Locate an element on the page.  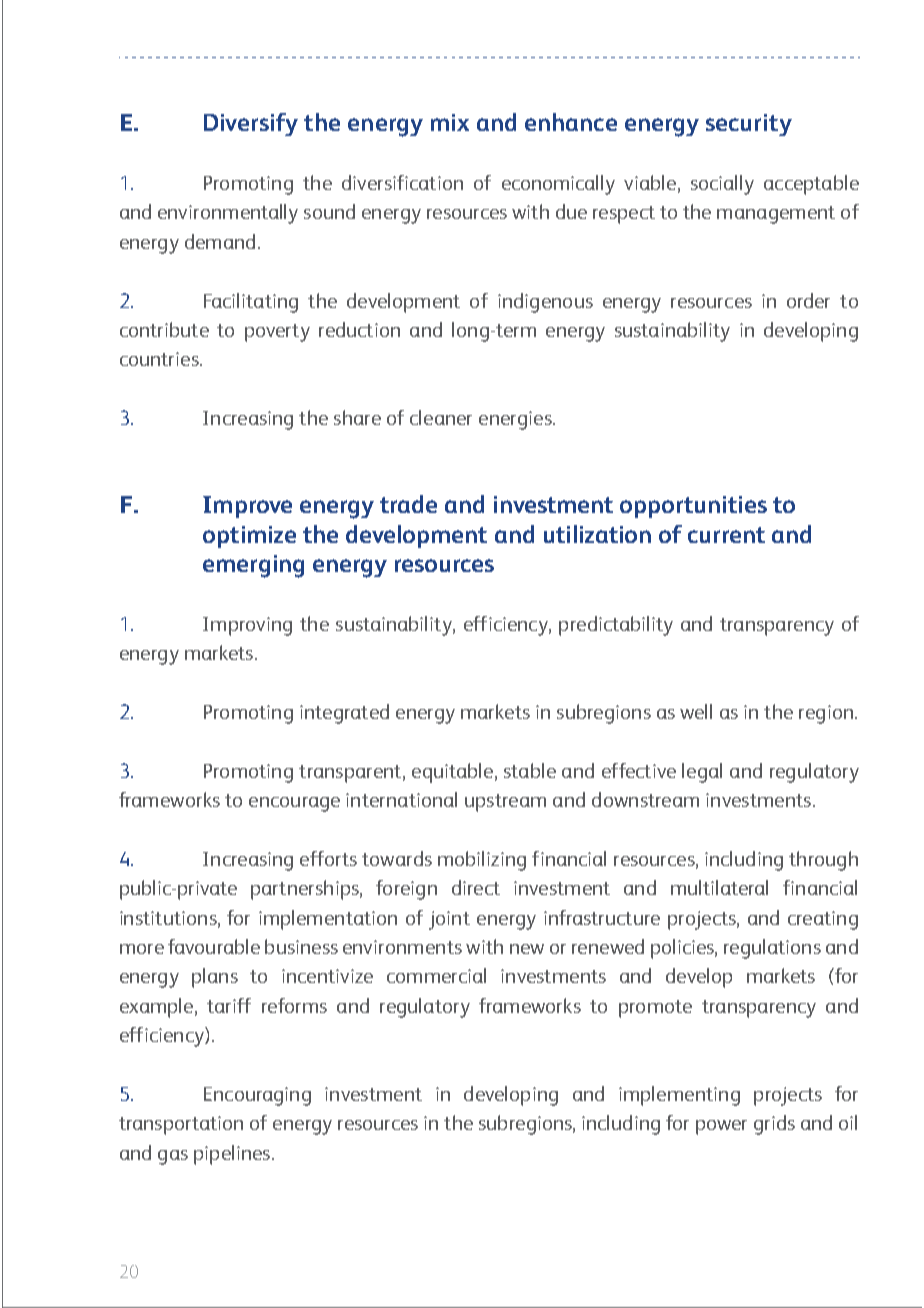
multilateral is located at coordinates (719, 887).
